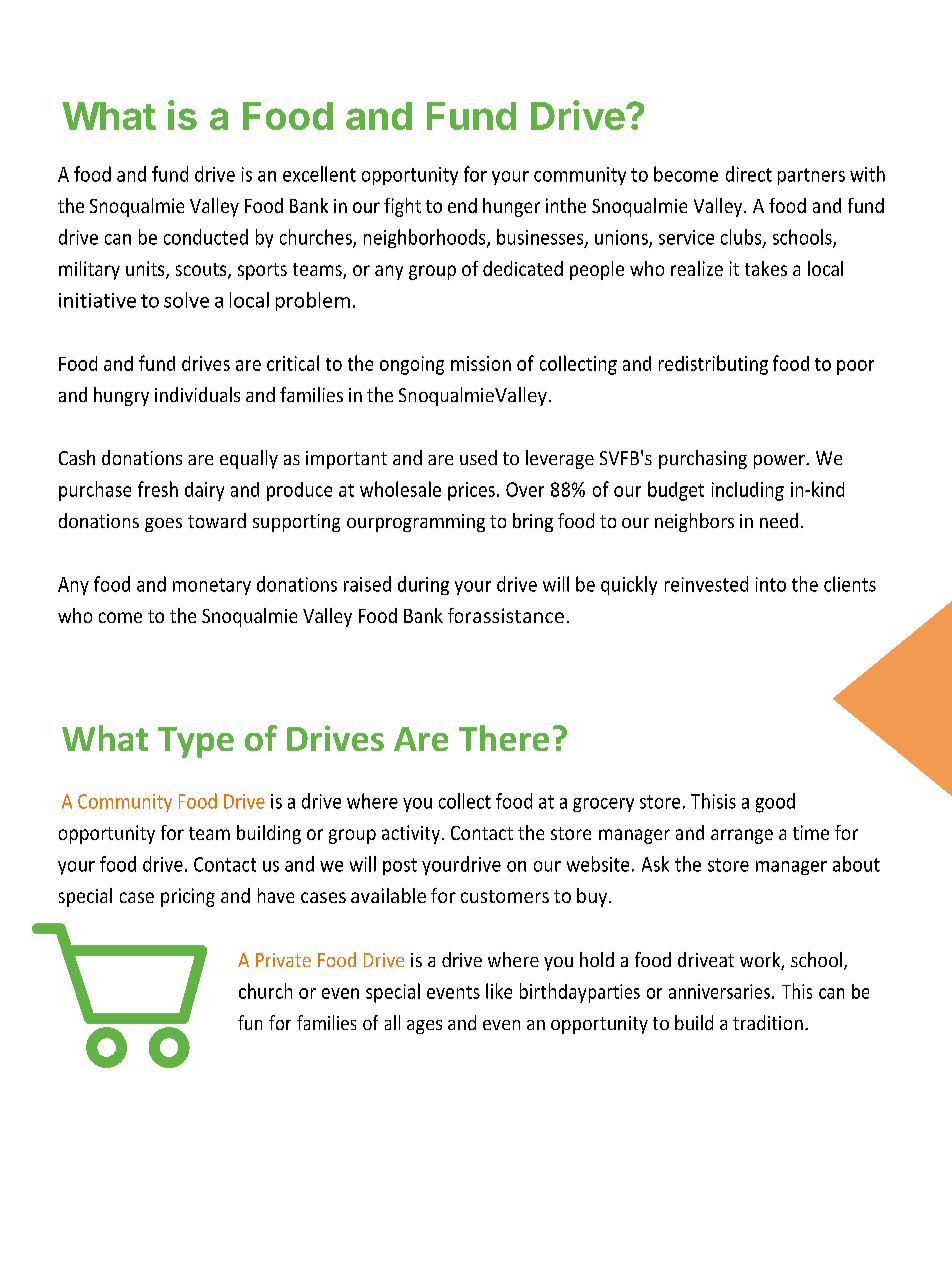 Image resolution: width=952 pixels, height=1270 pixels. I want to click on into, so click(771, 584).
